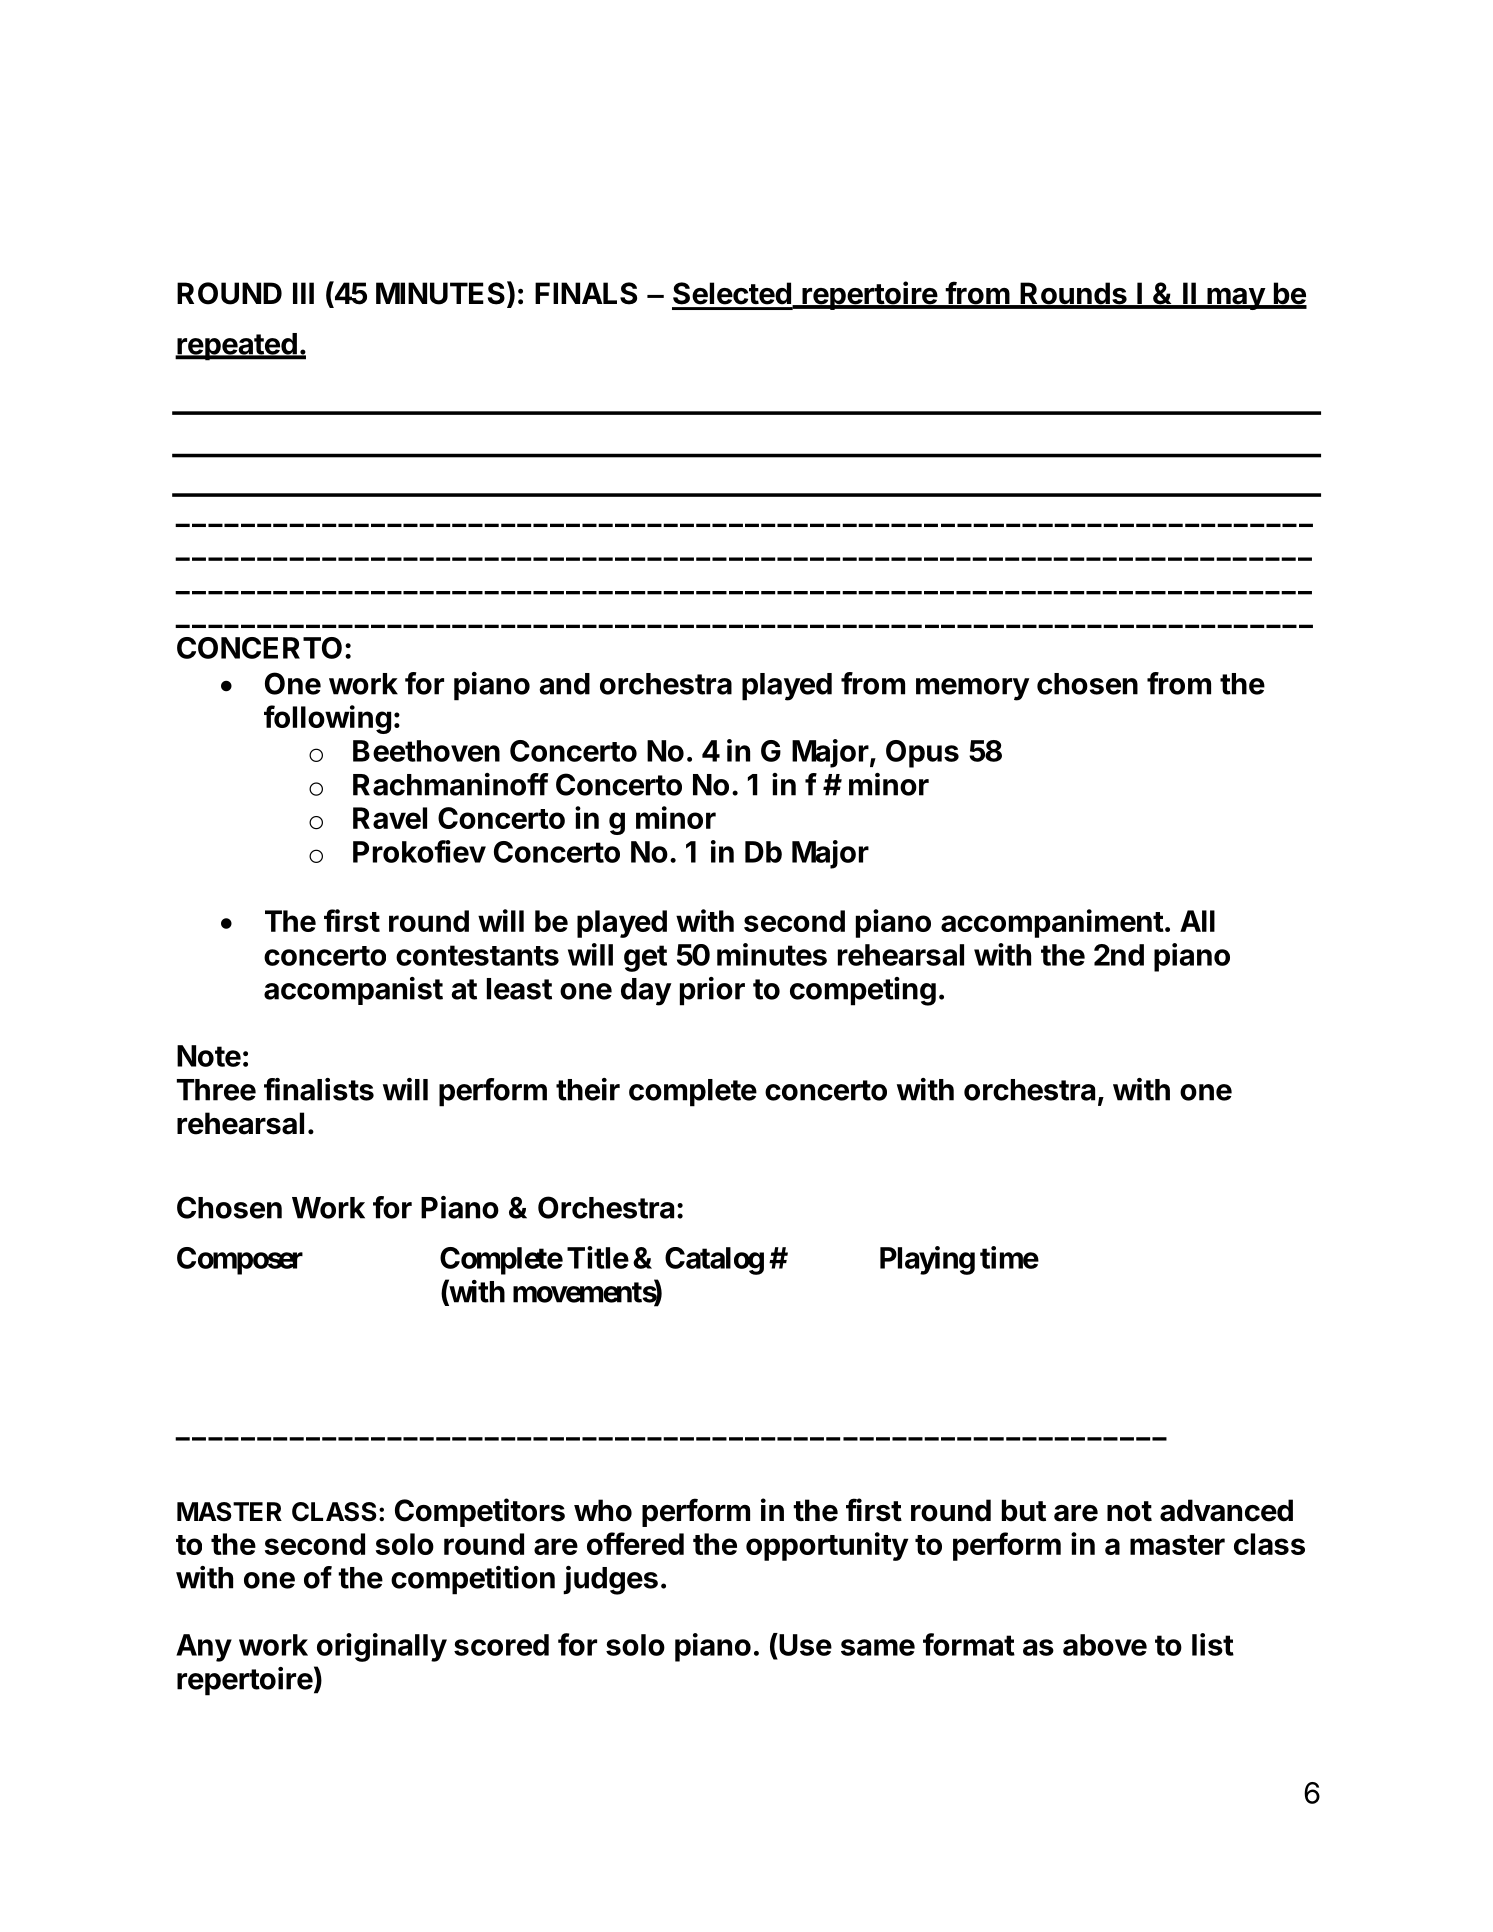 Image resolution: width=1493 pixels, height=1932 pixels. Describe the element at coordinates (1024, 1510) in the screenshot. I see `but` at that location.
